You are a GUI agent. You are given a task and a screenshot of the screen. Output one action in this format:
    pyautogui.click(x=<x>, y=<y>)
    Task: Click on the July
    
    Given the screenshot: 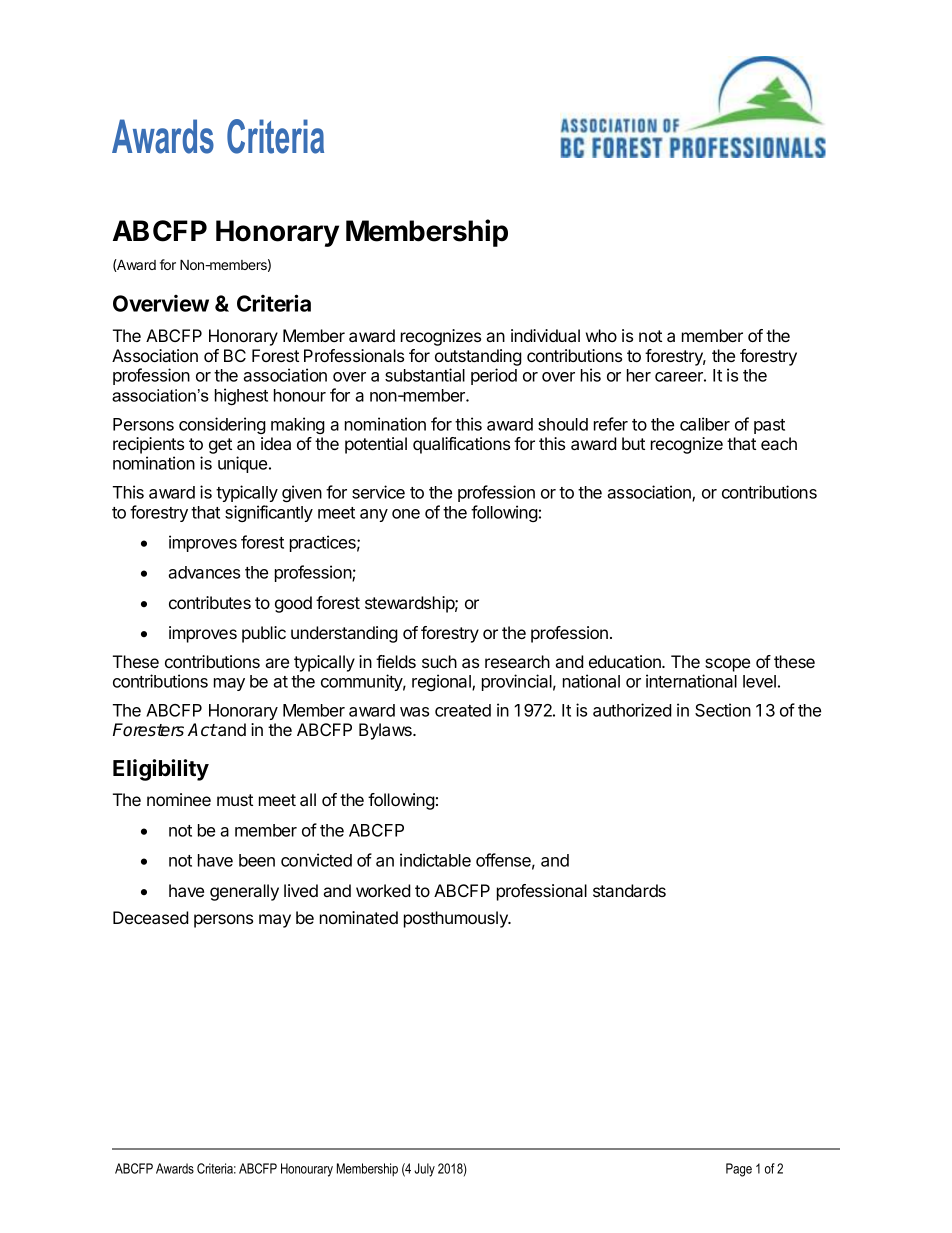 What is the action you would take?
    pyautogui.click(x=424, y=1170)
